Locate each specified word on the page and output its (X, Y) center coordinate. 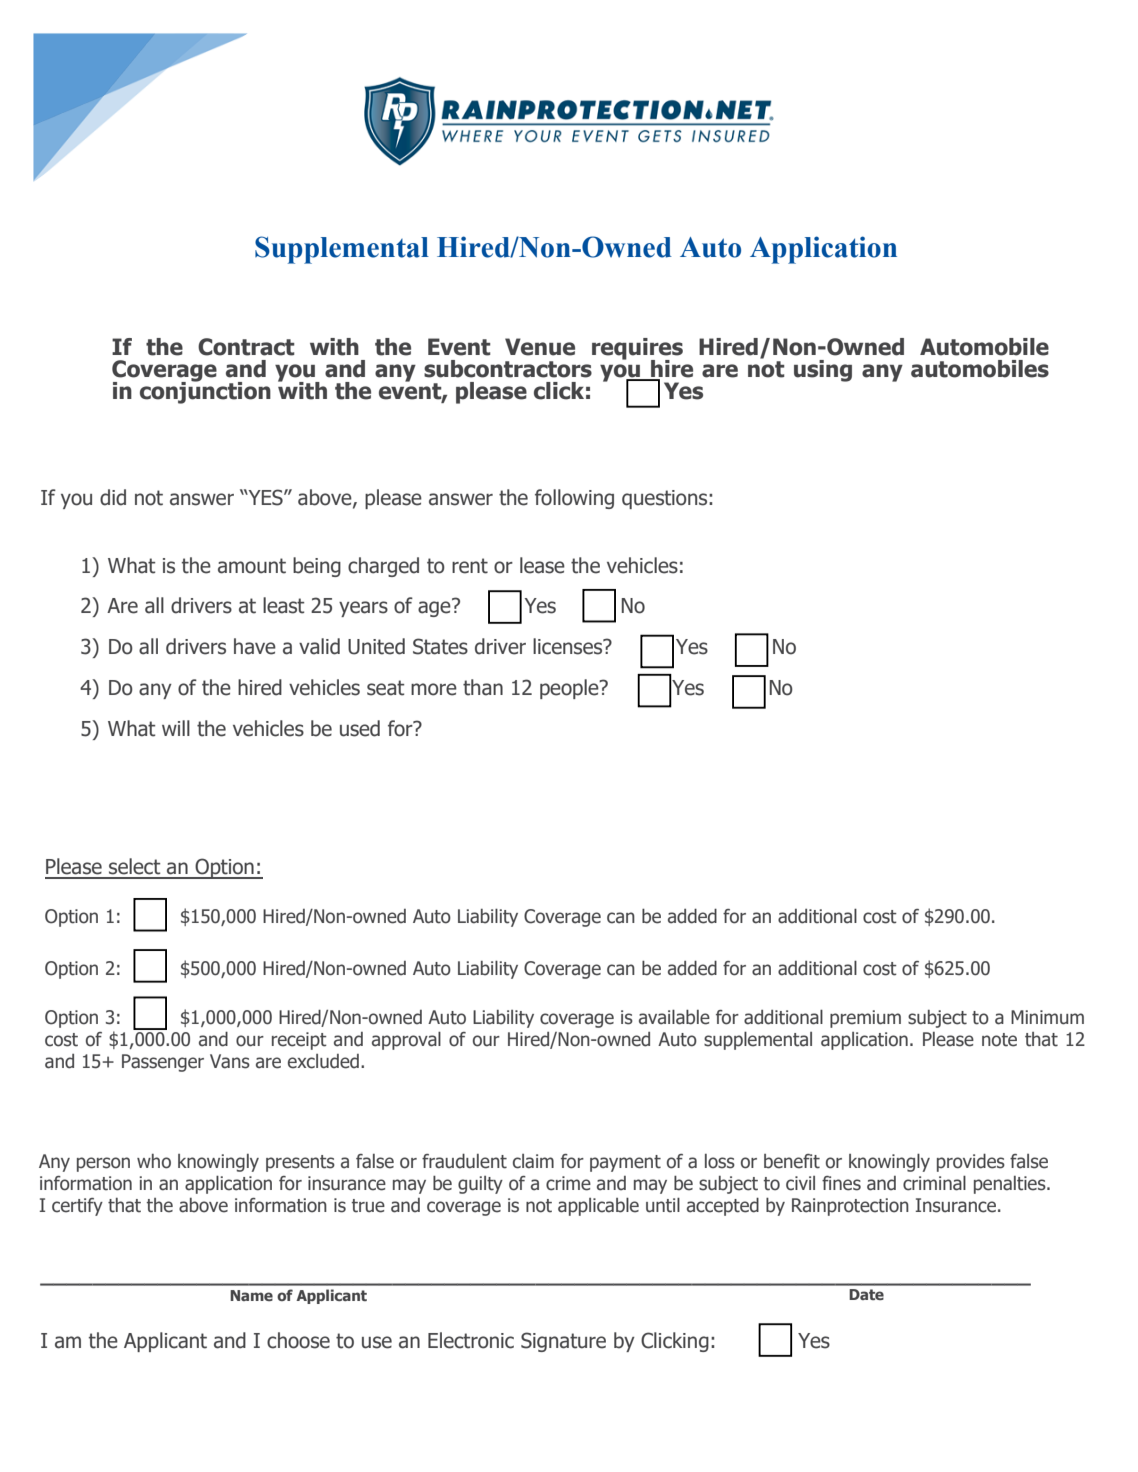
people (570, 689)
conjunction (205, 392)
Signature (563, 1342)
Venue (540, 347)
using (823, 371)
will (176, 728)
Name (251, 1295)
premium (865, 1019)
